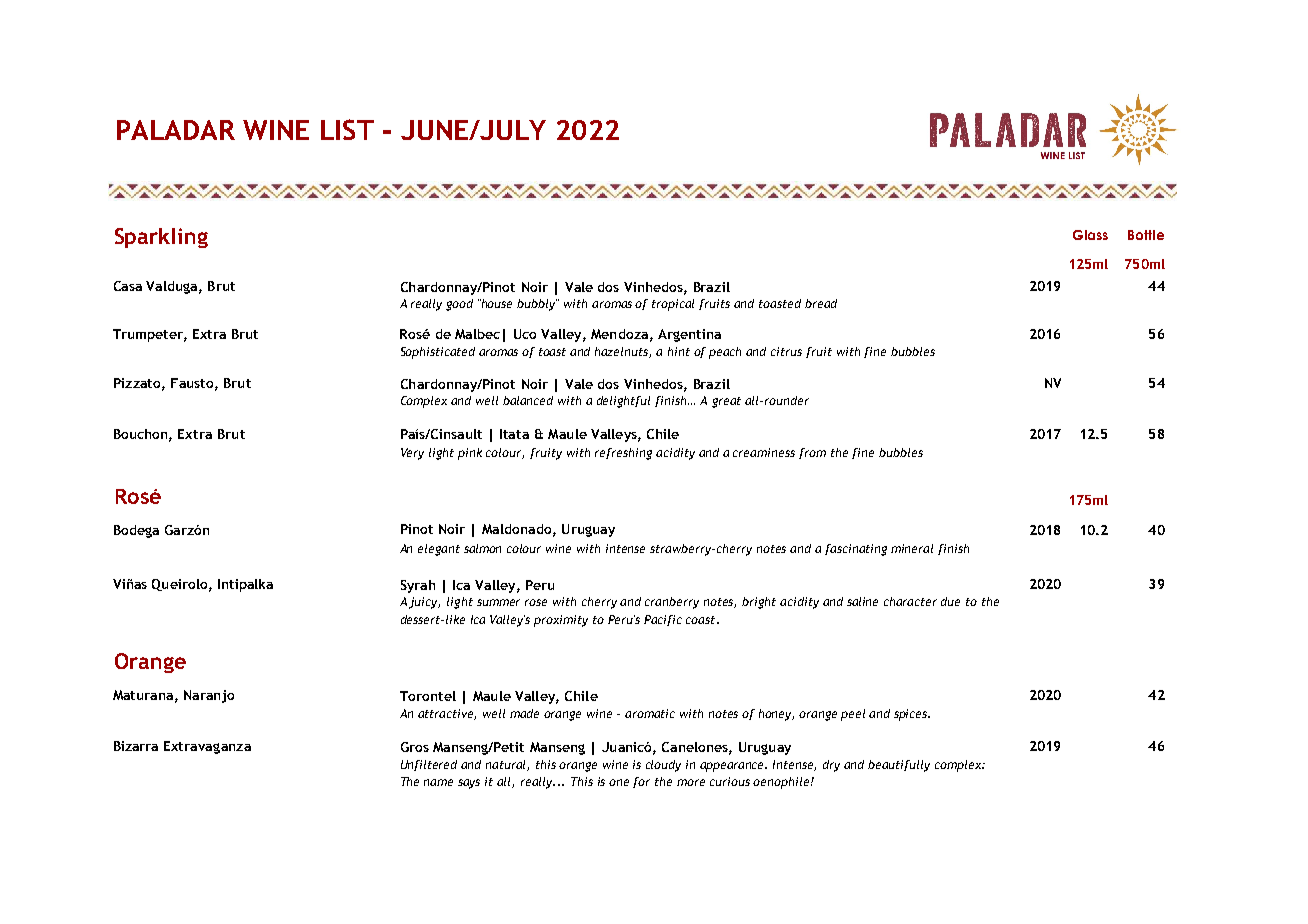  Describe the element at coordinates (663, 766) in the screenshot. I see `cloudy` at that location.
